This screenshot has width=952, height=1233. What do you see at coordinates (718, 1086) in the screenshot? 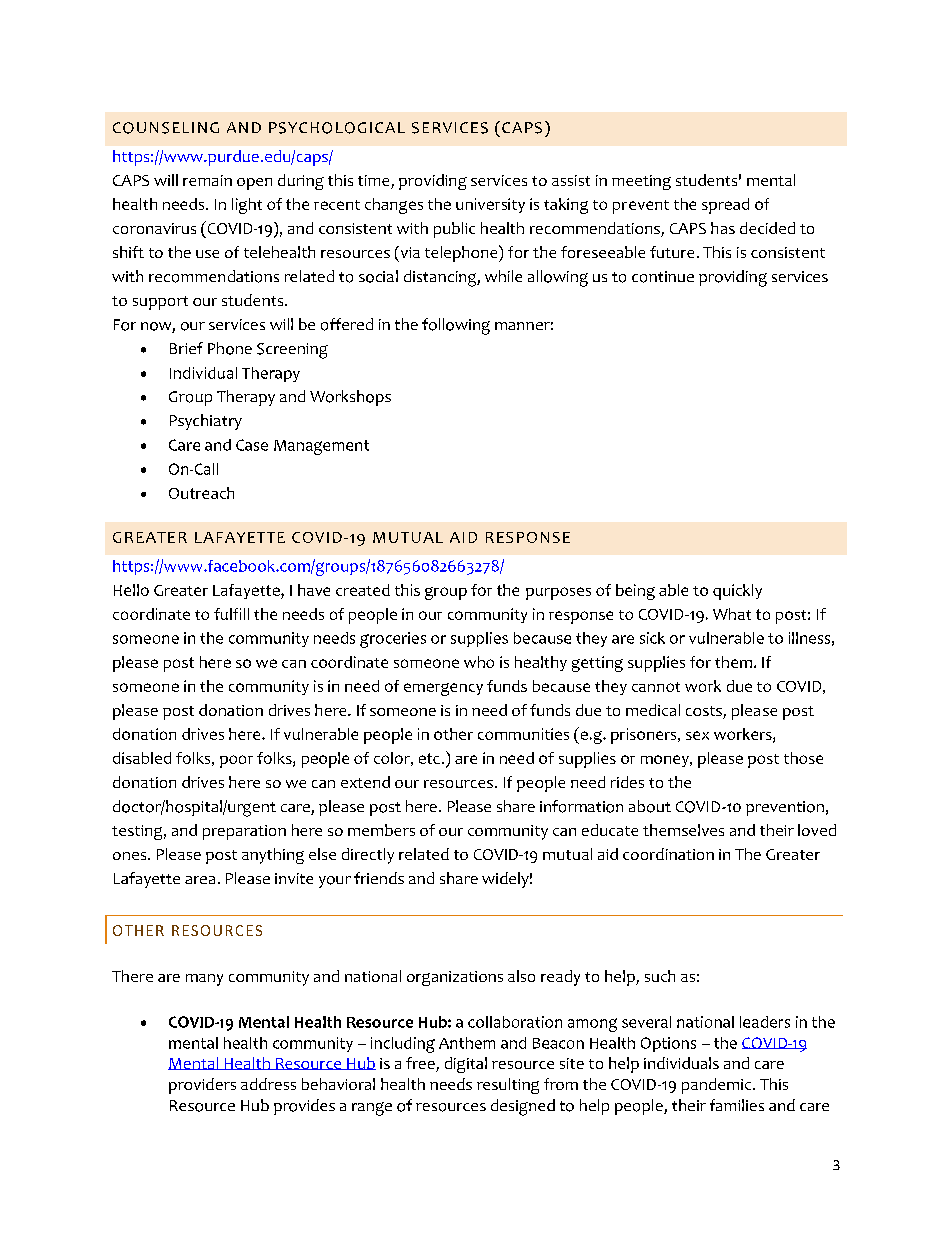
I see `pandemic` at bounding box center [718, 1086].
